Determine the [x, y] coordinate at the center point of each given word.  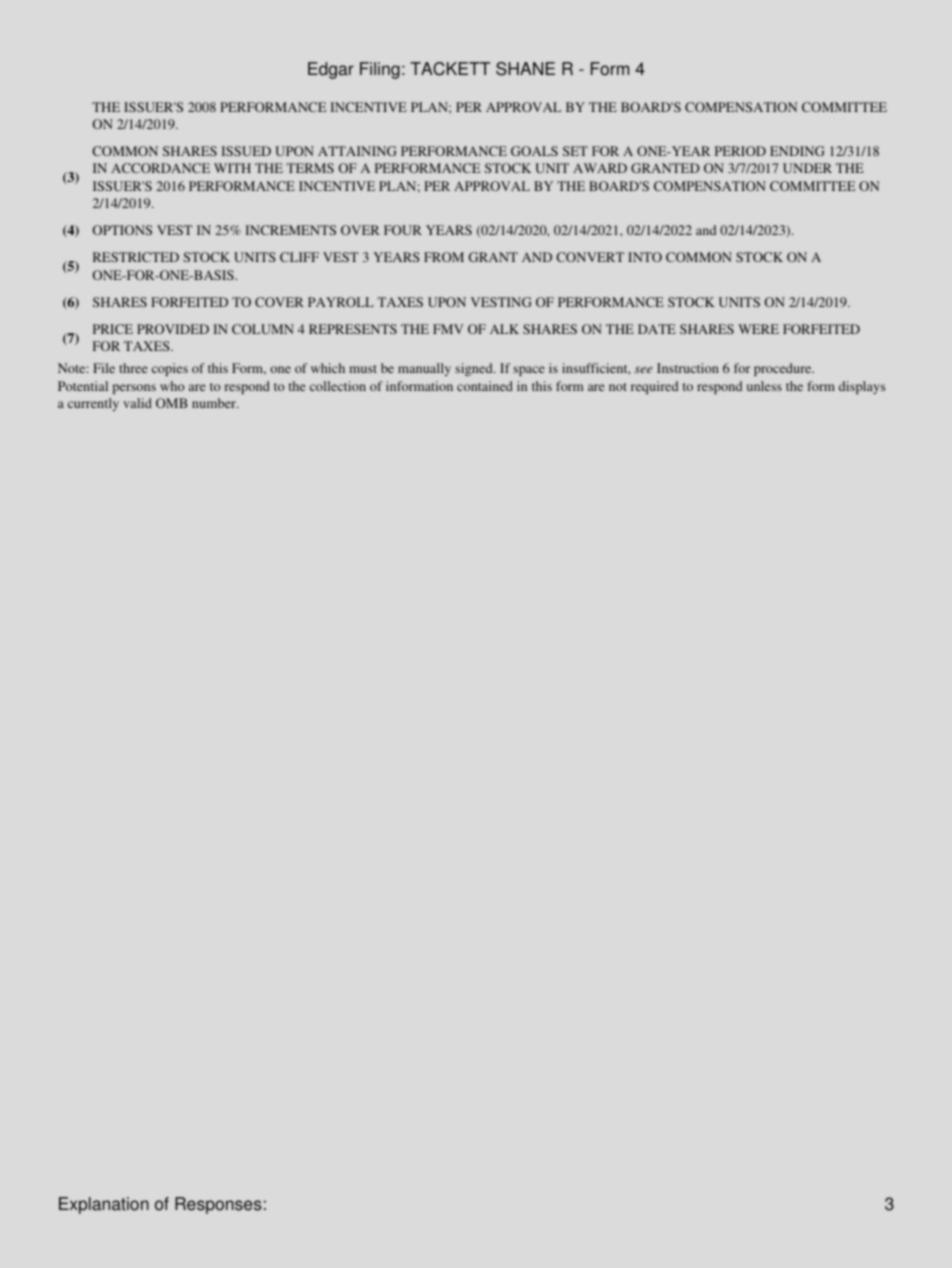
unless [764, 386]
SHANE [525, 69]
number [215, 403]
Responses [218, 1205]
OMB [172, 403]
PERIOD [740, 151]
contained [485, 386]
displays [862, 387]
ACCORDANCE [160, 168]
